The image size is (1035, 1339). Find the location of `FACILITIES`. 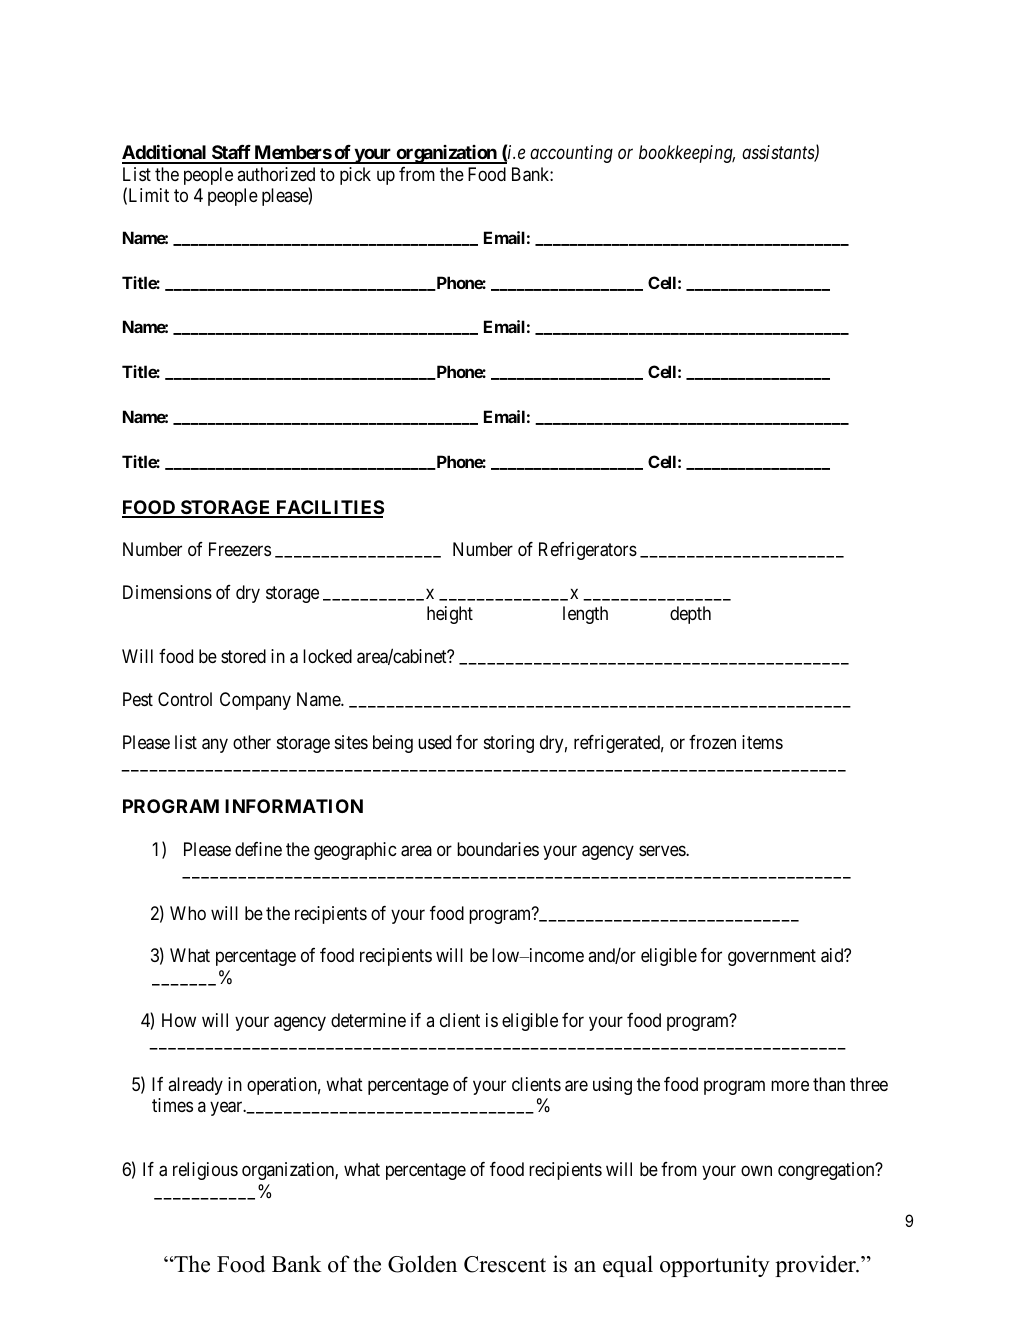

FACILITIES is located at coordinates (329, 508).
